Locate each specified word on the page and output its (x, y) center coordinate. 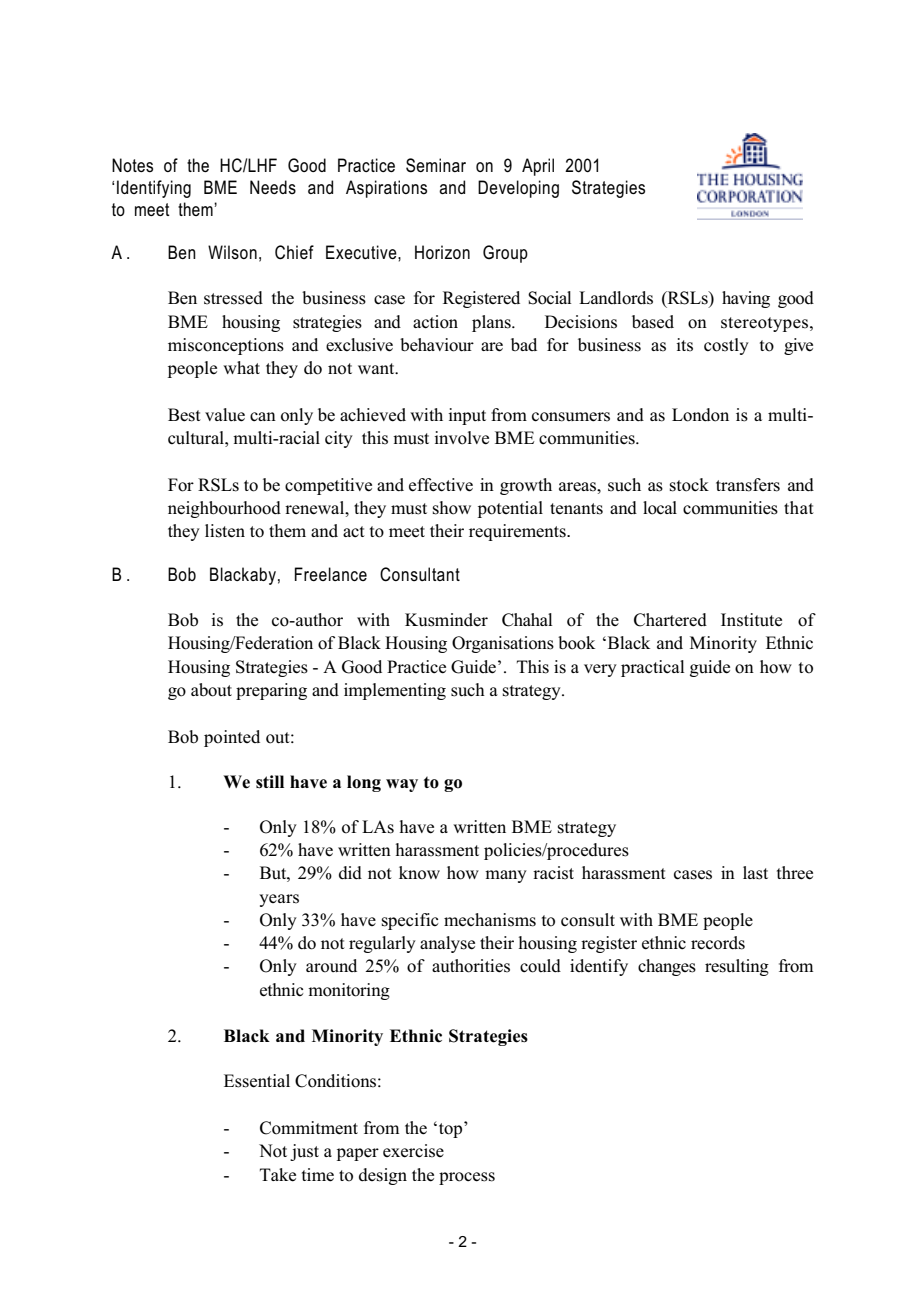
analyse (447, 944)
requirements (518, 532)
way (402, 785)
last (755, 873)
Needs (273, 187)
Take (278, 1175)
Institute (751, 620)
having (746, 299)
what (241, 367)
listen (225, 531)
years (279, 900)
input (467, 416)
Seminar (436, 165)
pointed (232, 738)
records (718, 943)
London (700, 415)
